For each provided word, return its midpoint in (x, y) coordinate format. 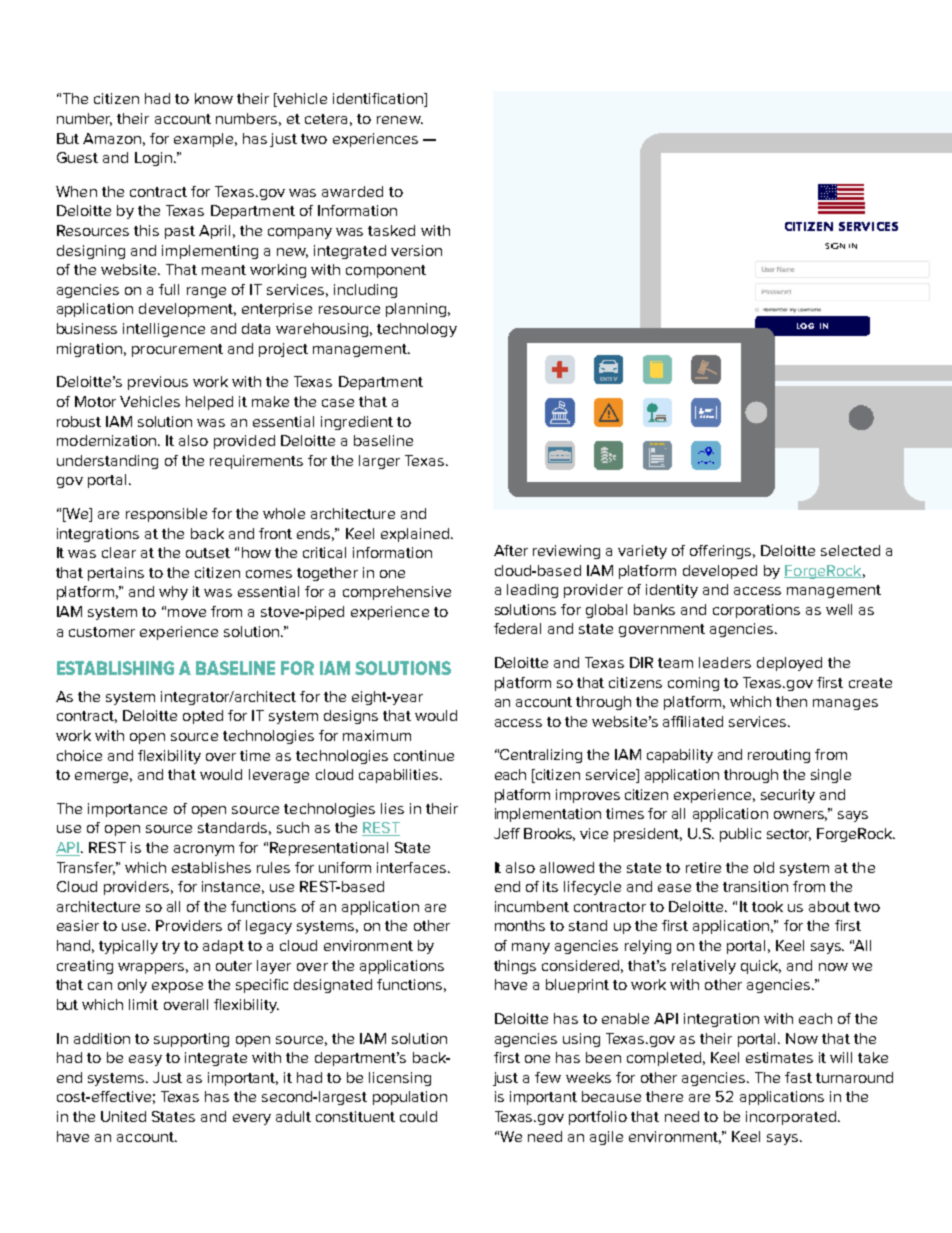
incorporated (792, 1118)
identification (379, 100)
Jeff (507, 833)
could (418, 1116)
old (764, 867)
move (187, 613)
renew (400, 120)
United (123, 1116)
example (205, 140)
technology (417, 330)
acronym (204, 850)
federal (517, 628)
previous (158, 383)
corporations (756, 611)
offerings (720, 552)
